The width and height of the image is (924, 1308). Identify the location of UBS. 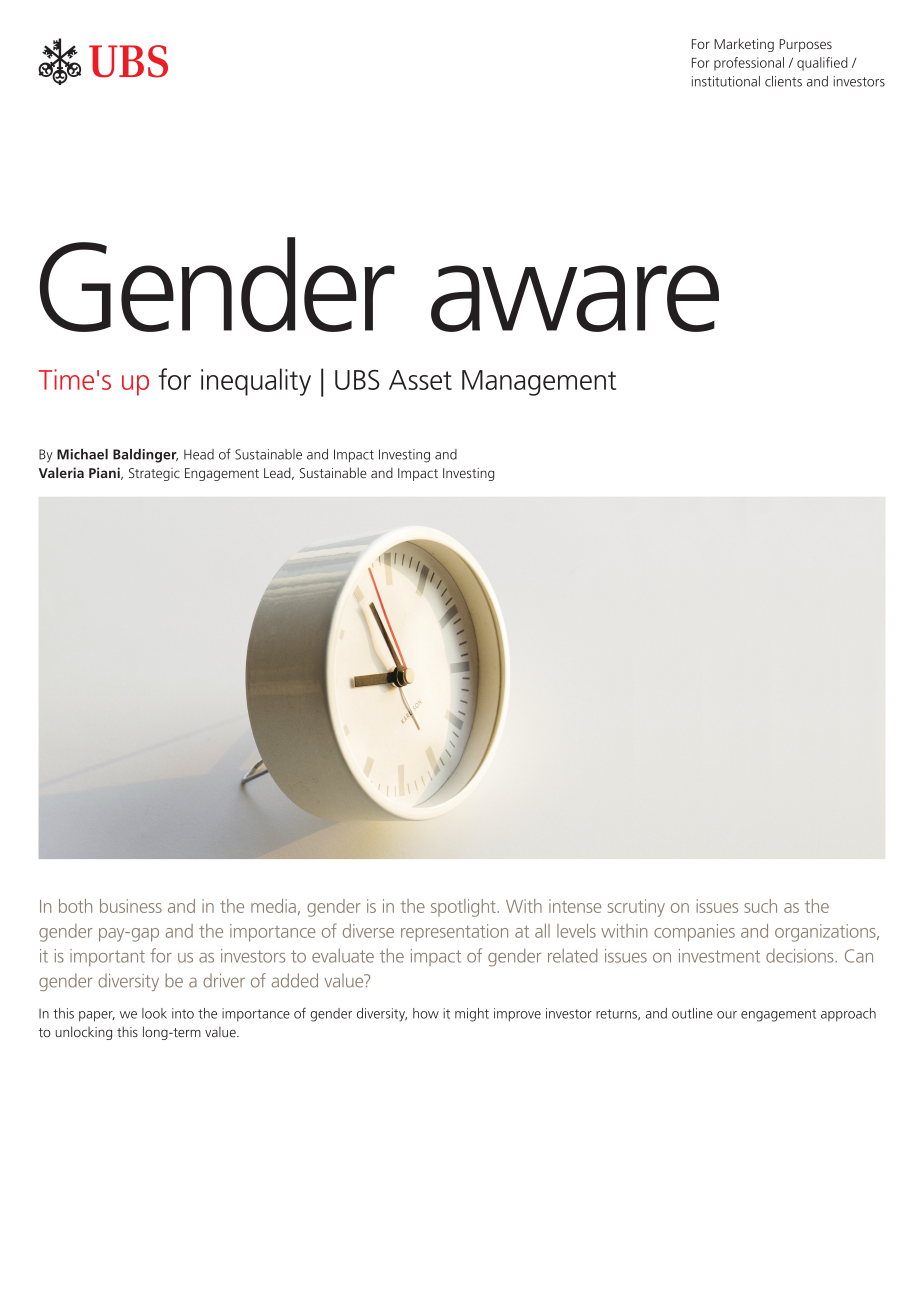
(357, 380).
